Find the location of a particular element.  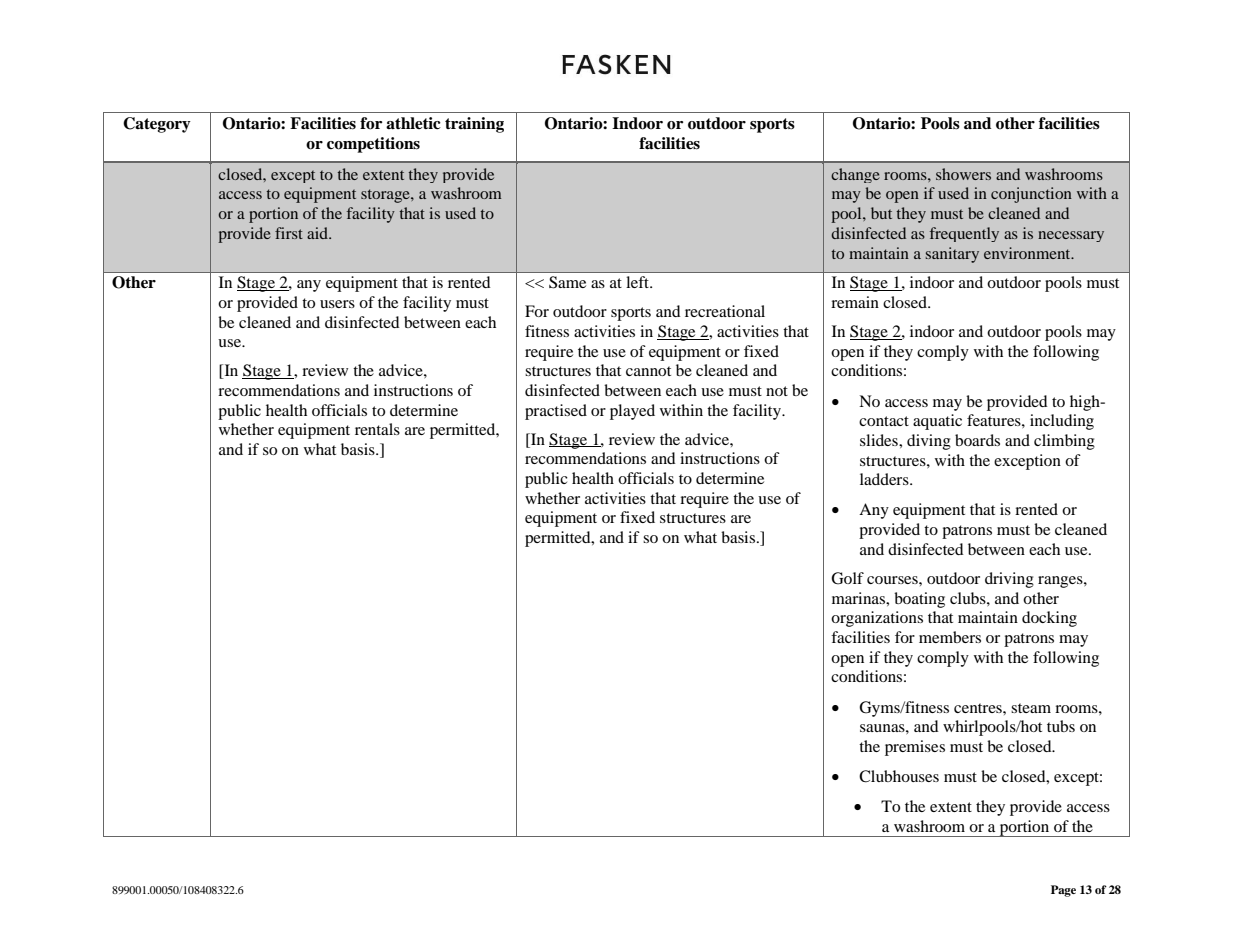

premises is located at coordinates (915, 748).
